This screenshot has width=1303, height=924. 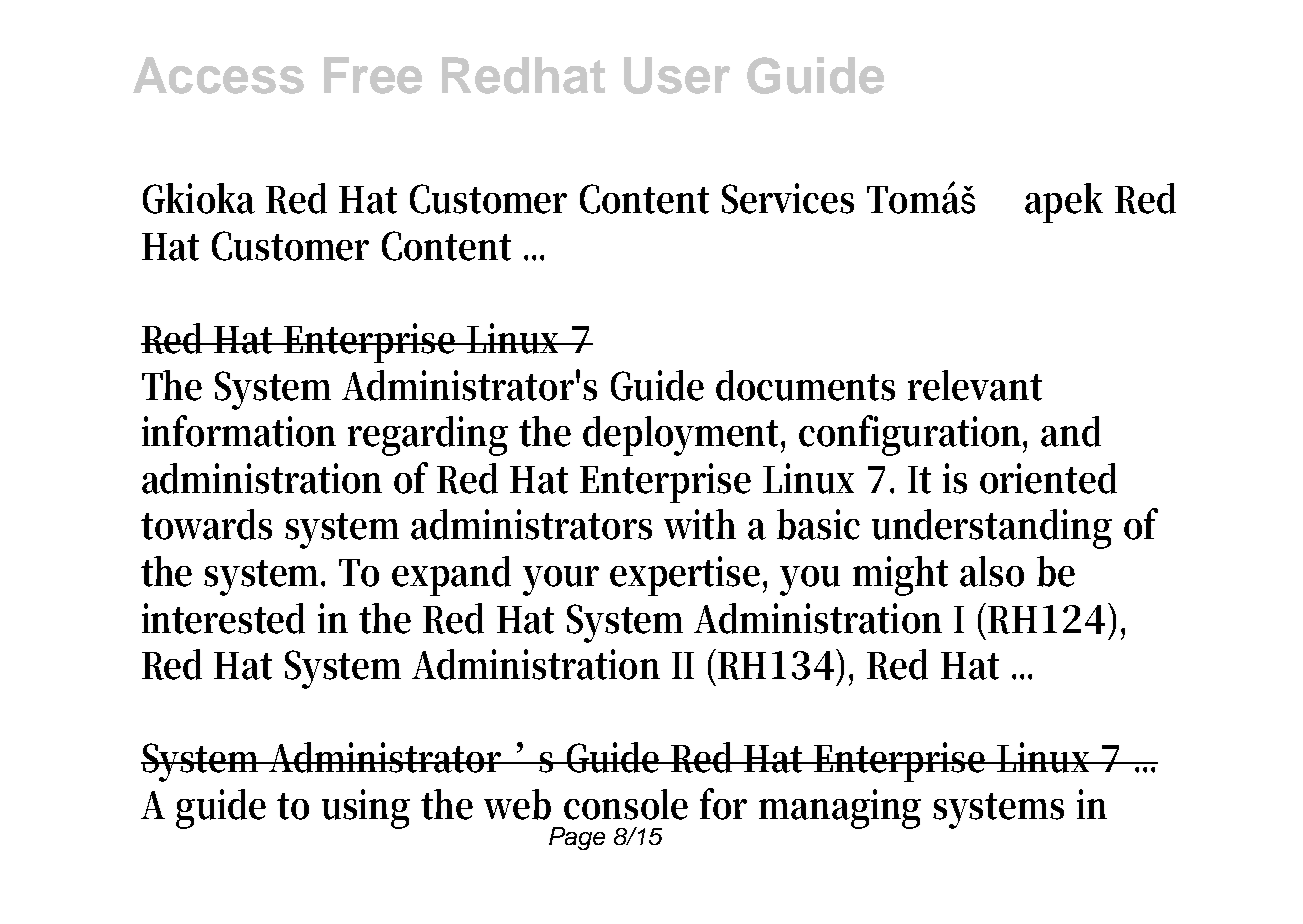 I want to click on Services, so click(x=788, y=198).
